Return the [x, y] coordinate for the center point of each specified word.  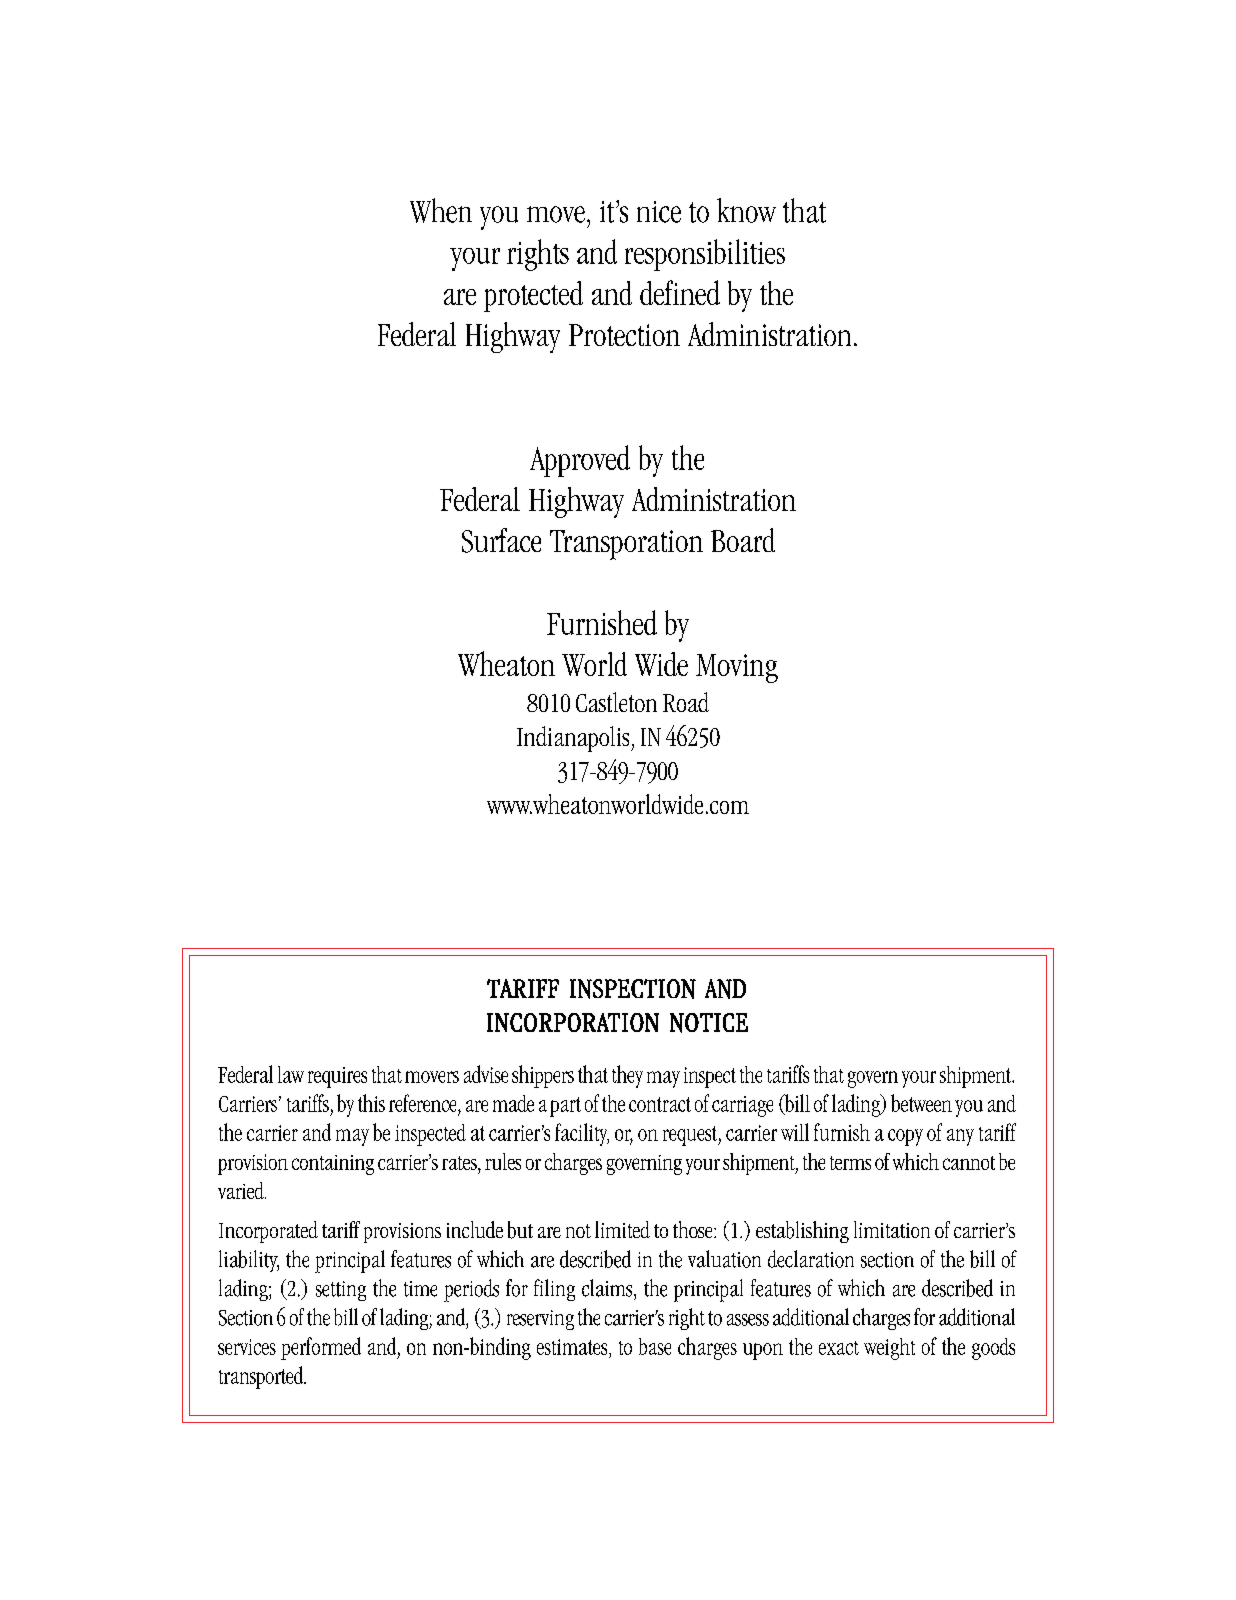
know [746, 210]
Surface [501, 540]
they [627, 1076]
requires [337, 1077]
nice [659, 212]
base [655, 1346]
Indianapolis [574, 739]
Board [743, 540]
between [921, 1103]
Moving [737, 668]
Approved [580, 461]
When [441, 210]
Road [686, 702]
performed [321, 1348]
